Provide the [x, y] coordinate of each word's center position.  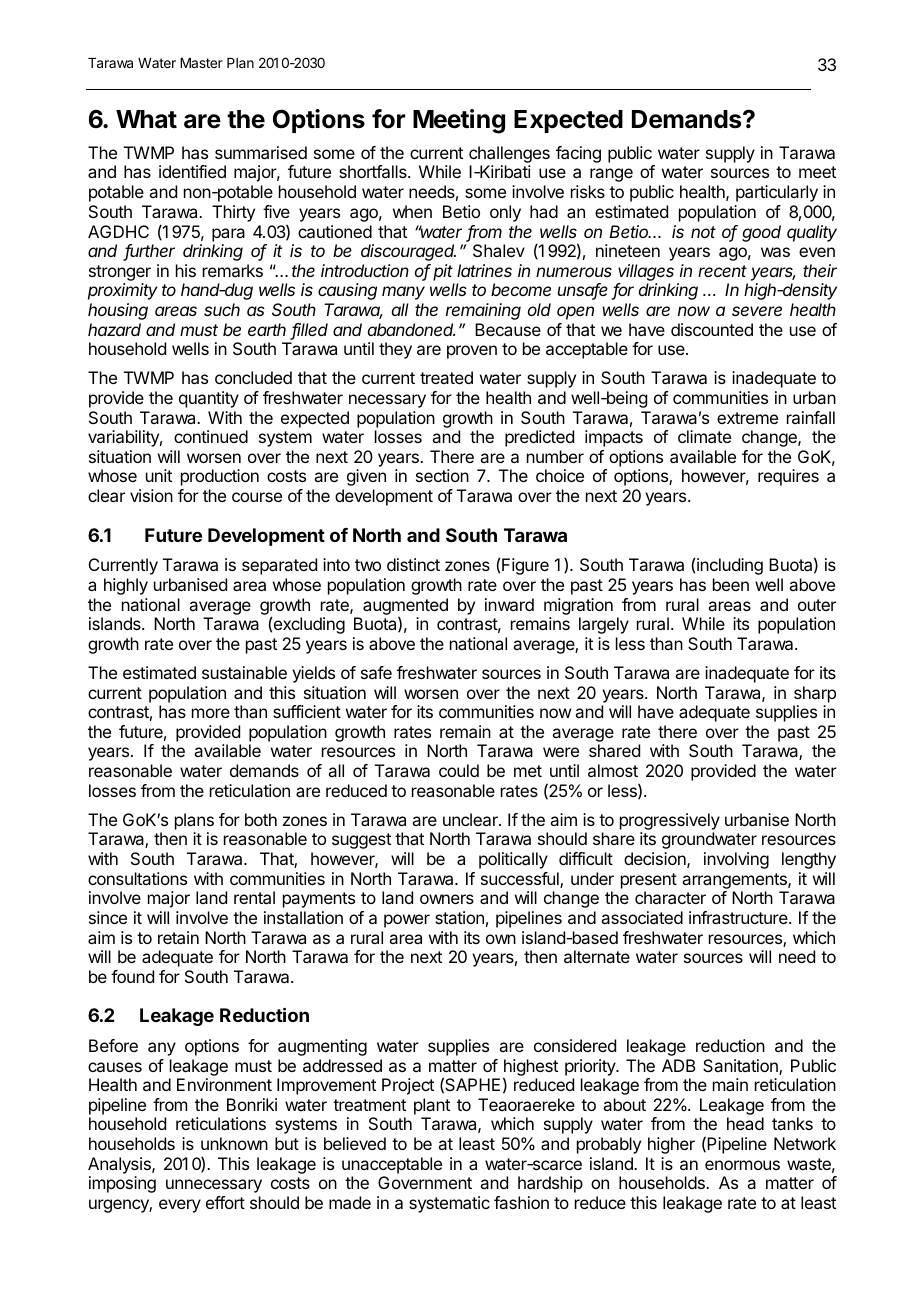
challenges [509, 156]
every [180, 1206]
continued [211, 436]
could [459, 770]
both [261, 819]
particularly [777, 193]
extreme [747, 418]
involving [736, 860]
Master [201, 63]
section [442, 475]
